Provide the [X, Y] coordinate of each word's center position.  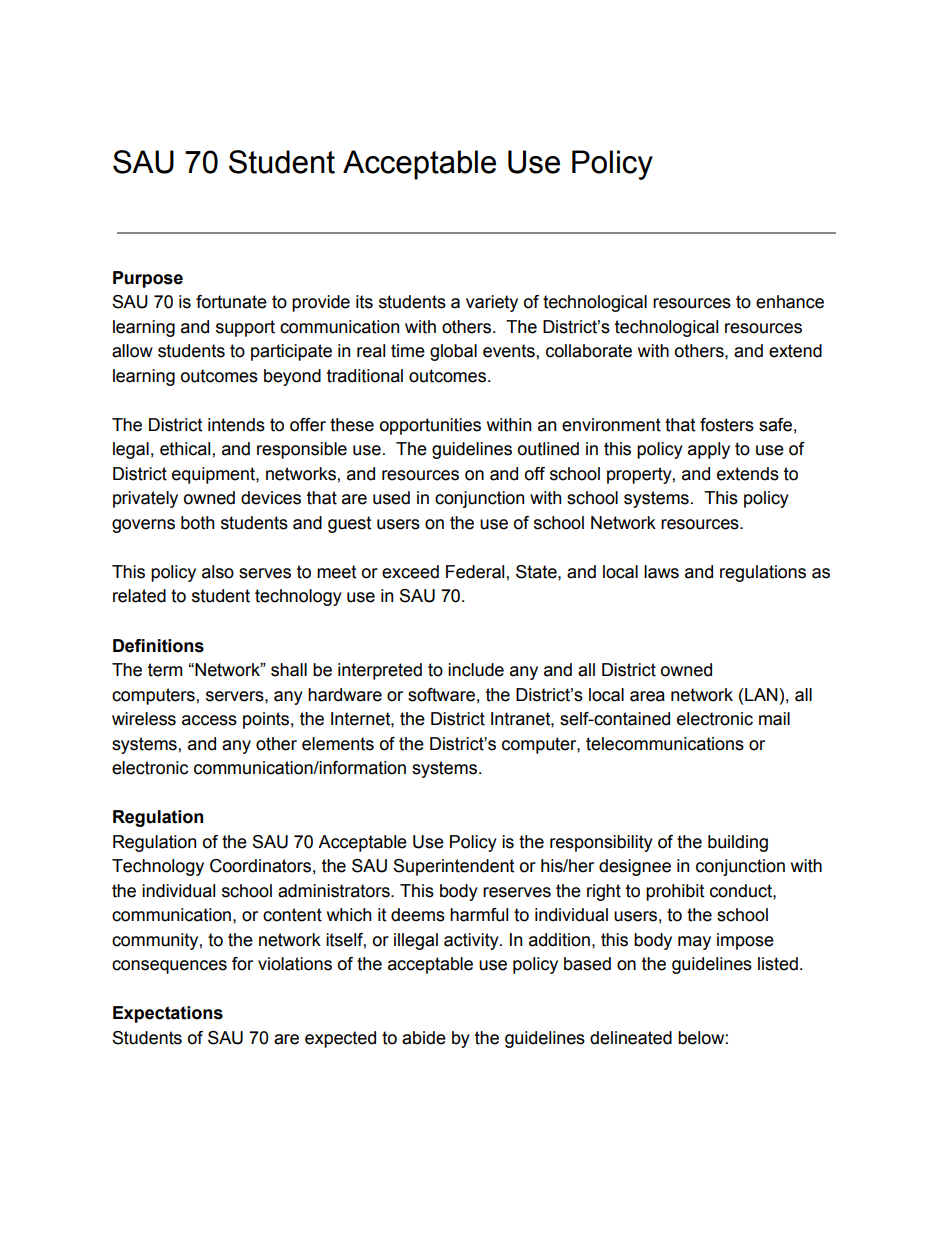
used [391, 498]
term [165, 670]
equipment [214, 475]
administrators [335, 891]
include [476, 670]
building [738, 843]
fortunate [231, 302]
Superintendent [453, 867]
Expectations [168, 1014]
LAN [761, 694]
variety [492, 303]
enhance [790, 302]
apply [709, 450]
